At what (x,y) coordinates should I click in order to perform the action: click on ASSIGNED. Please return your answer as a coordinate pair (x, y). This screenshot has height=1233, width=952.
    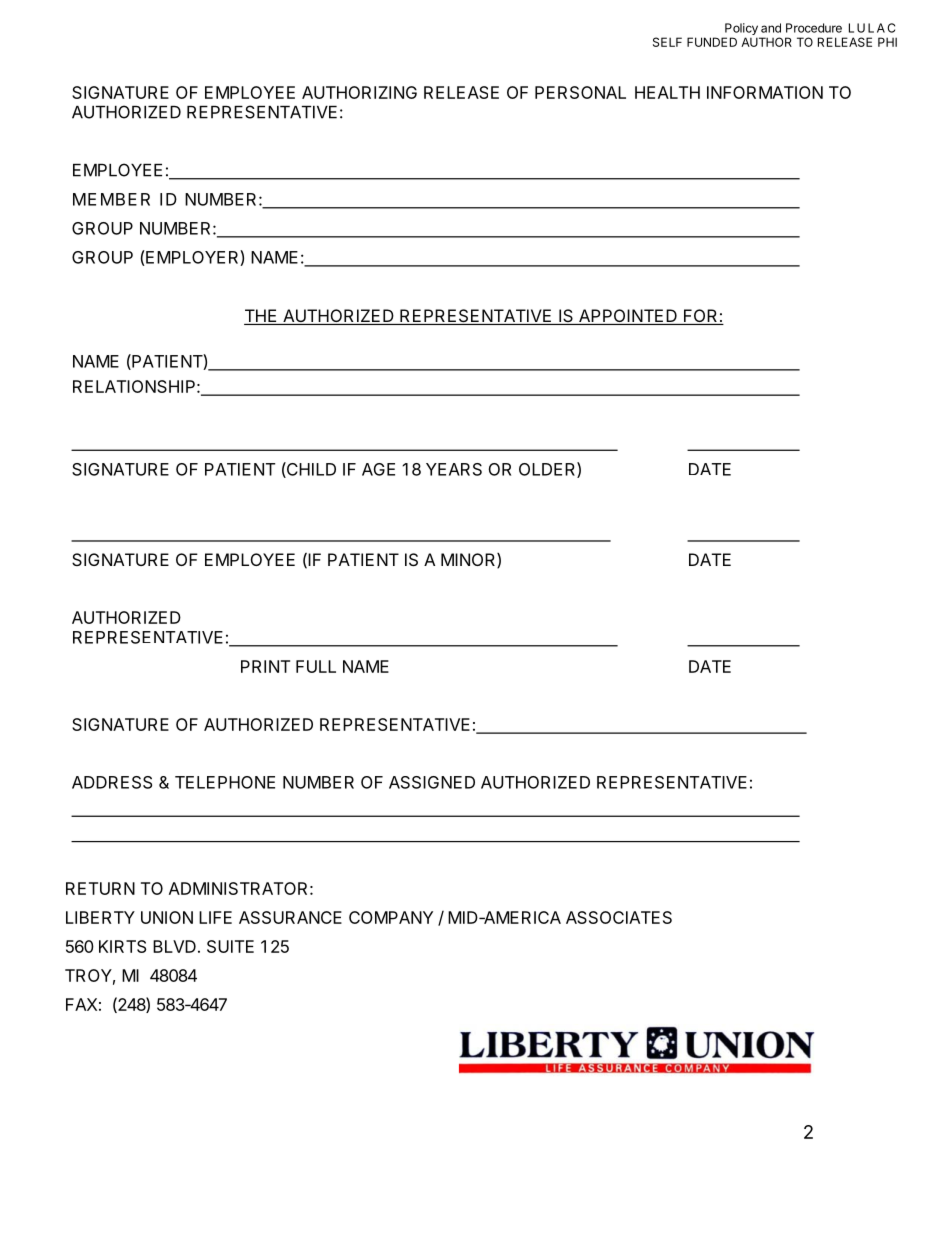
    Looking at the image, I should click on (432, 782).
